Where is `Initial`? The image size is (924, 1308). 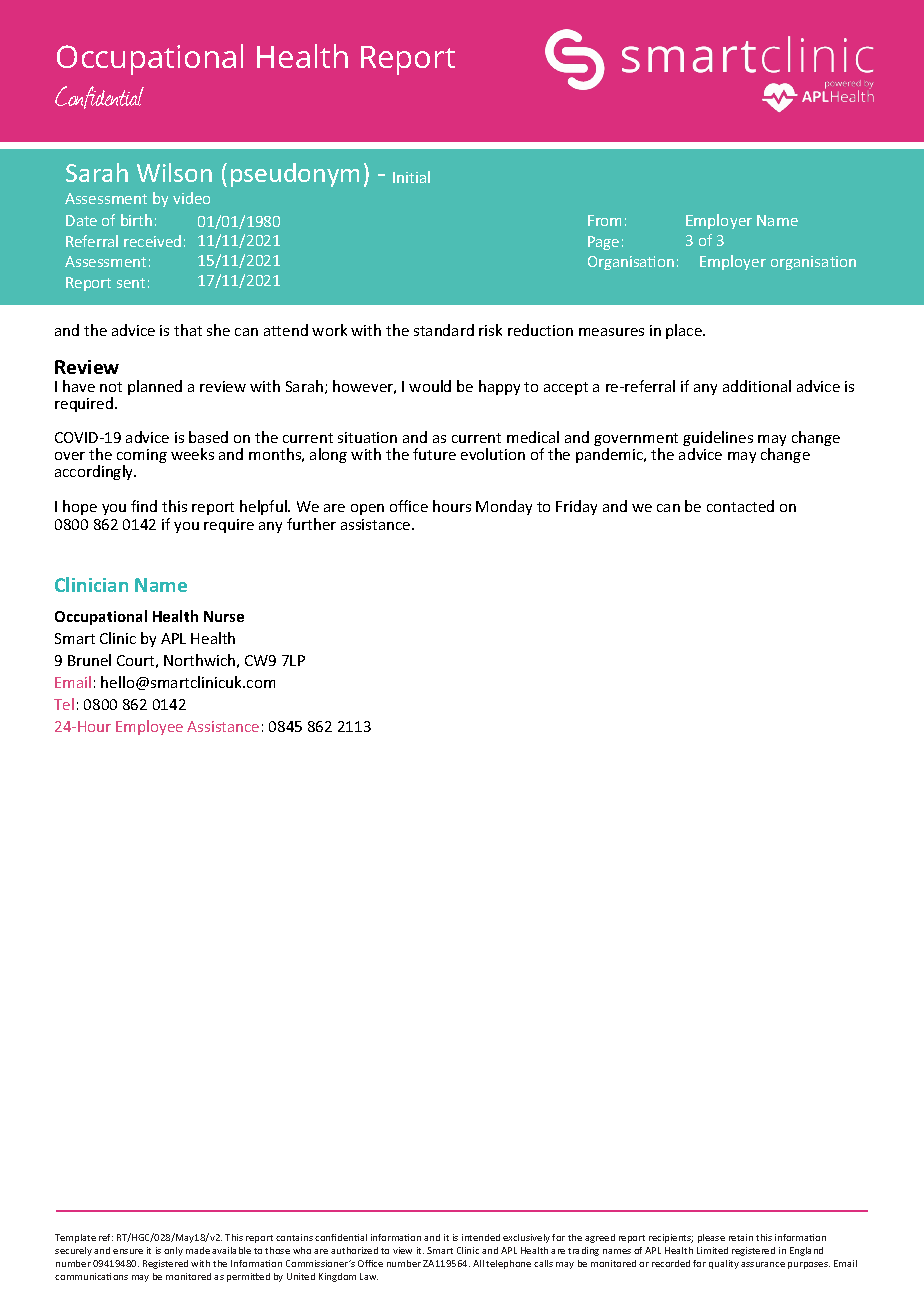
Initial is located at coordinates (411, 177).
